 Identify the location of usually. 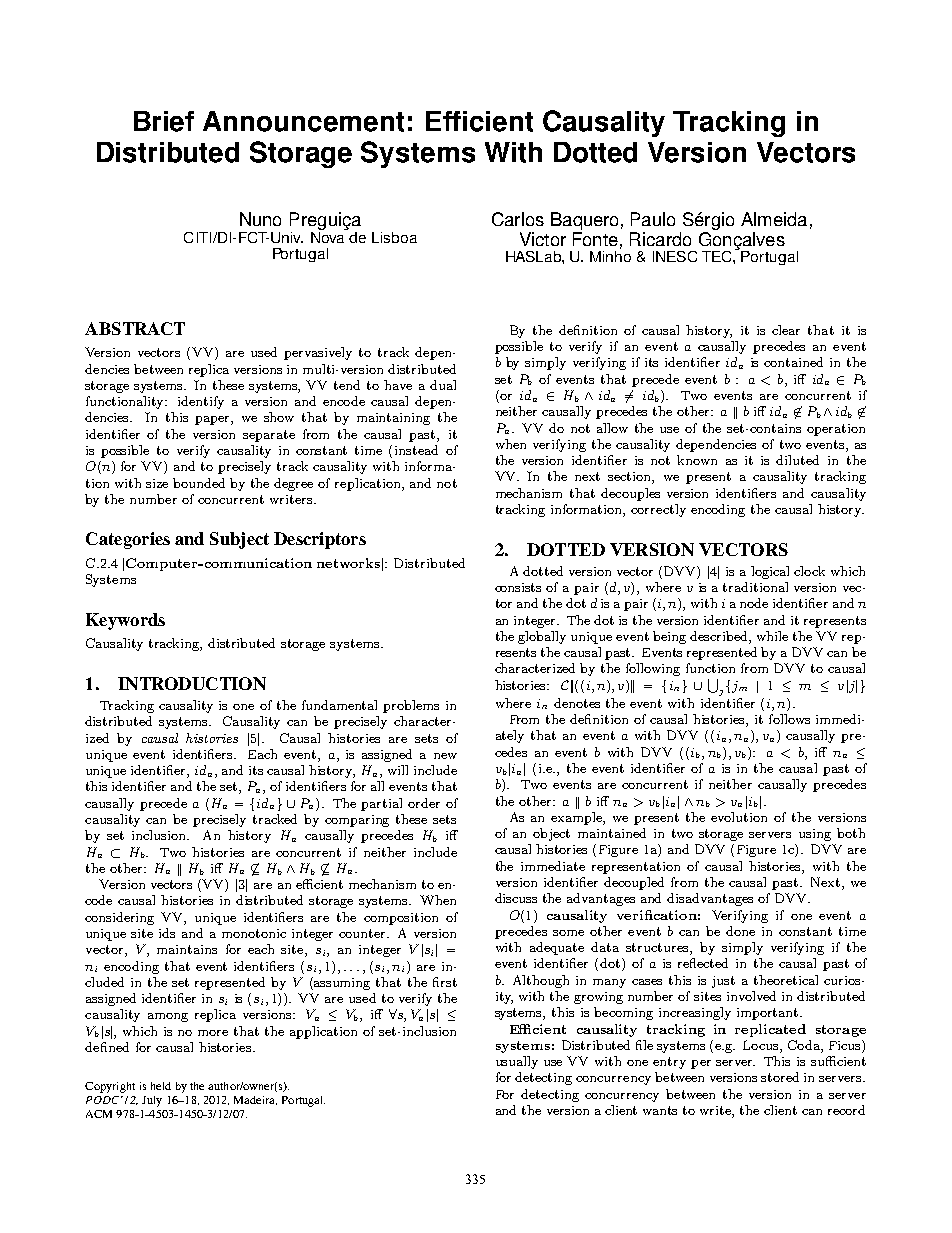
(517, 1062).
